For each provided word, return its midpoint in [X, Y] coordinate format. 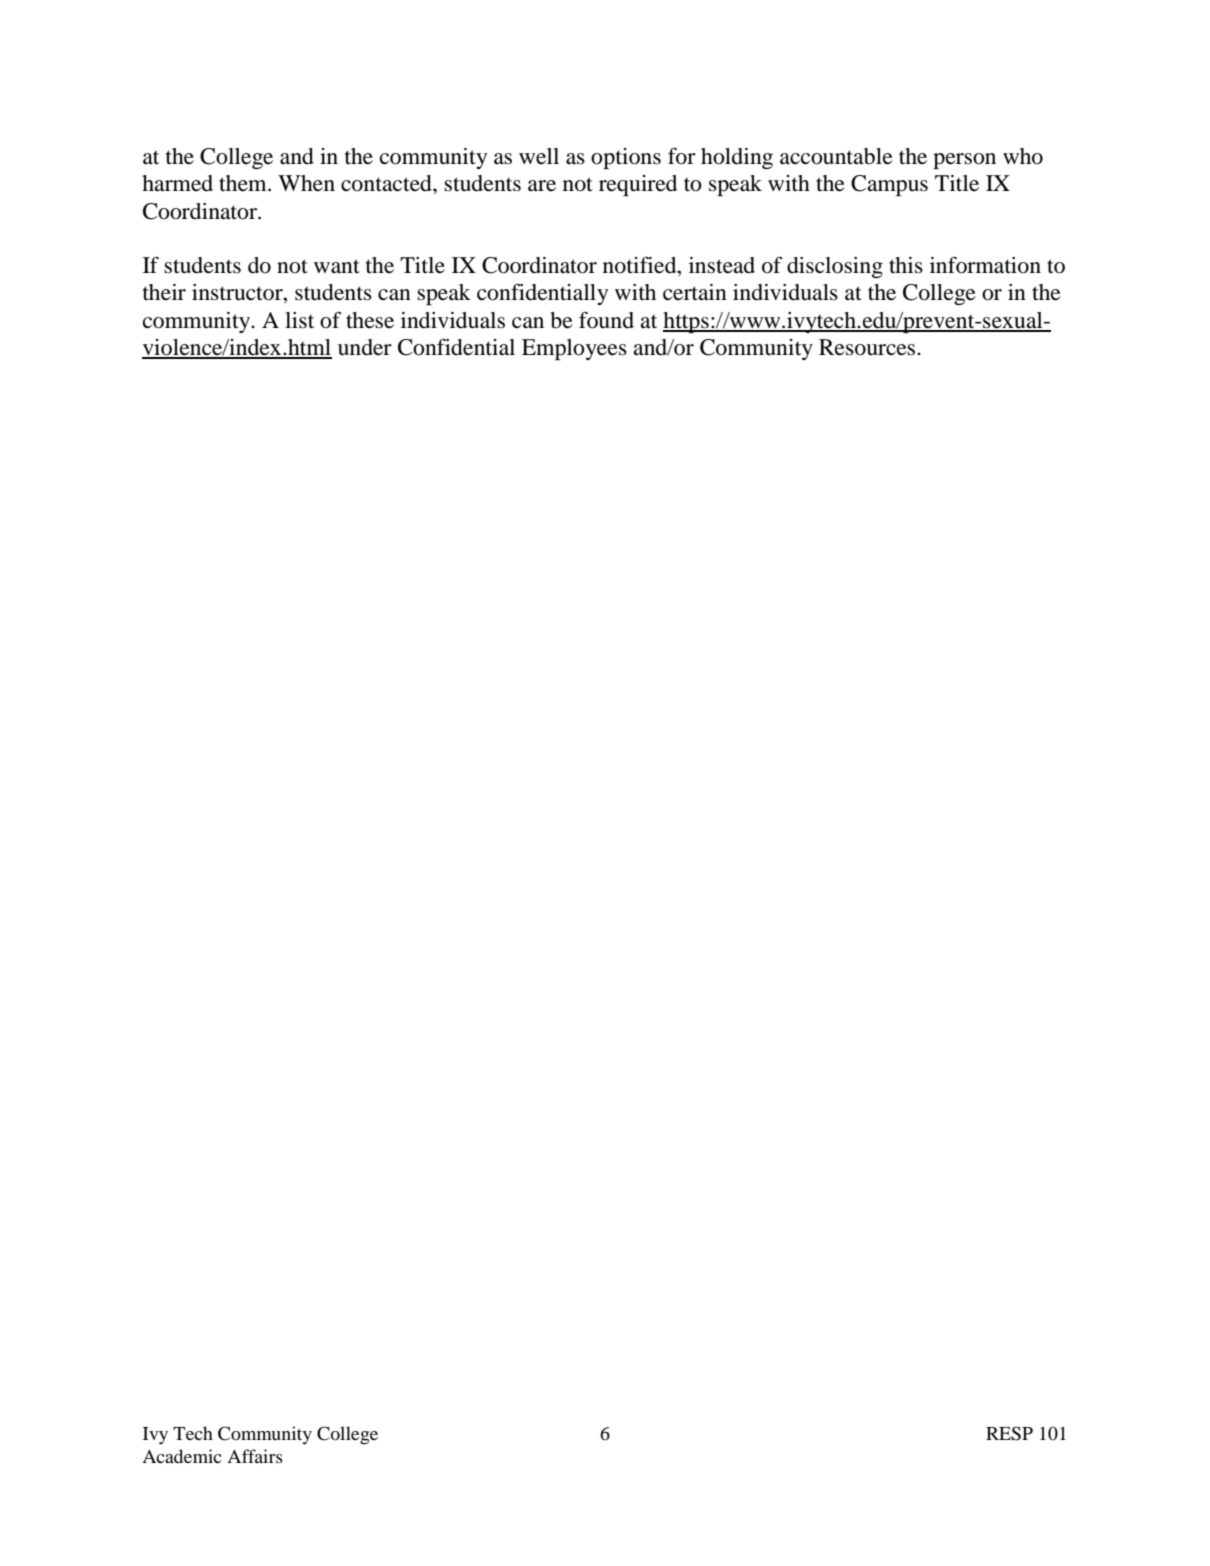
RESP [1009, 1433]
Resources [868, 347]
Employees [574, 349]
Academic [182, 1456]
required [638, 185]
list [299, 320]
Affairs [255, 1456]
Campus [889, 185]
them [244, 183]
